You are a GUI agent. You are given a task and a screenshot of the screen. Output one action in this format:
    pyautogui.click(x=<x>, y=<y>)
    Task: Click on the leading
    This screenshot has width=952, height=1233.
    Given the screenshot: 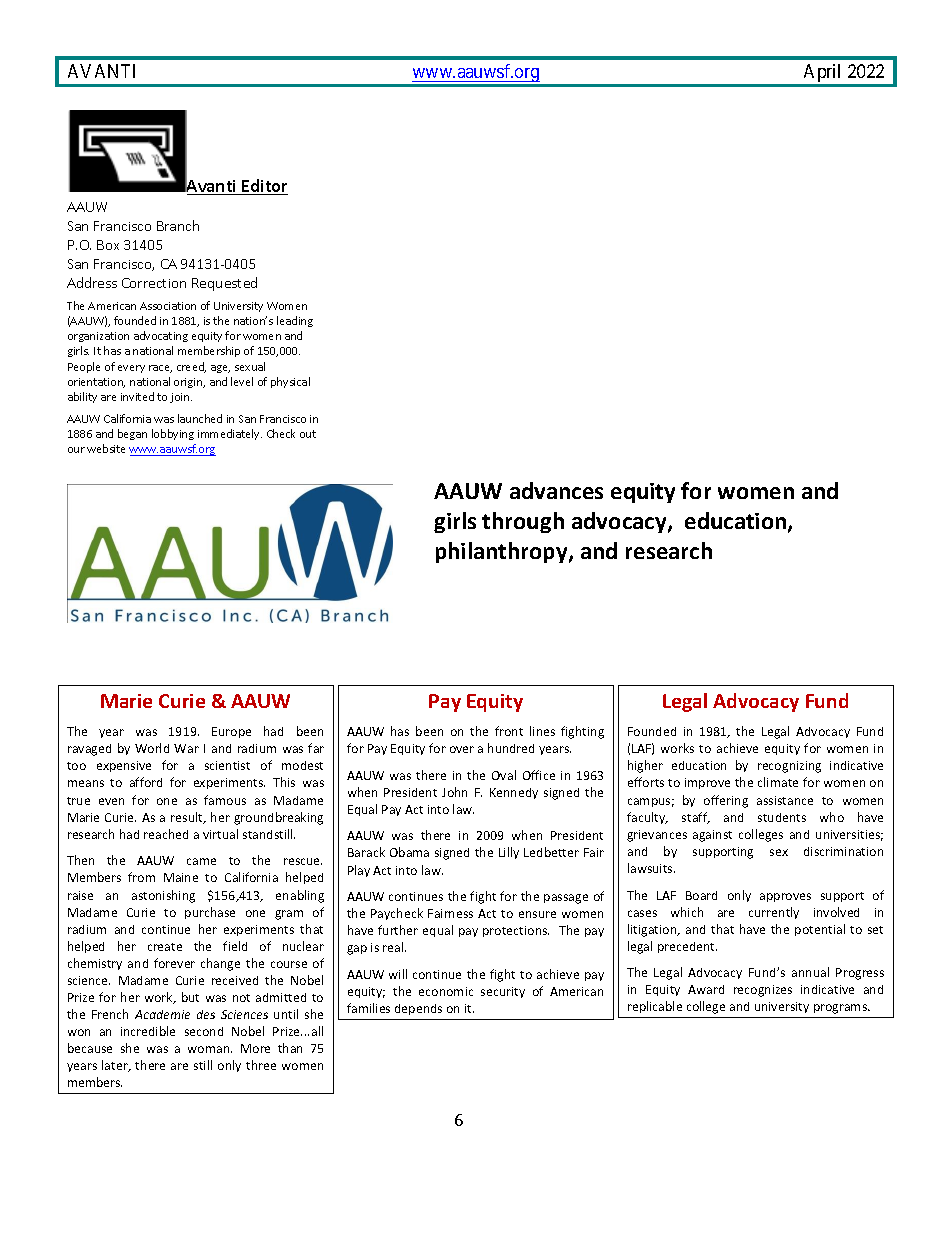 What is the action you would take?
    pyautogui.click(x=295, y=321)
